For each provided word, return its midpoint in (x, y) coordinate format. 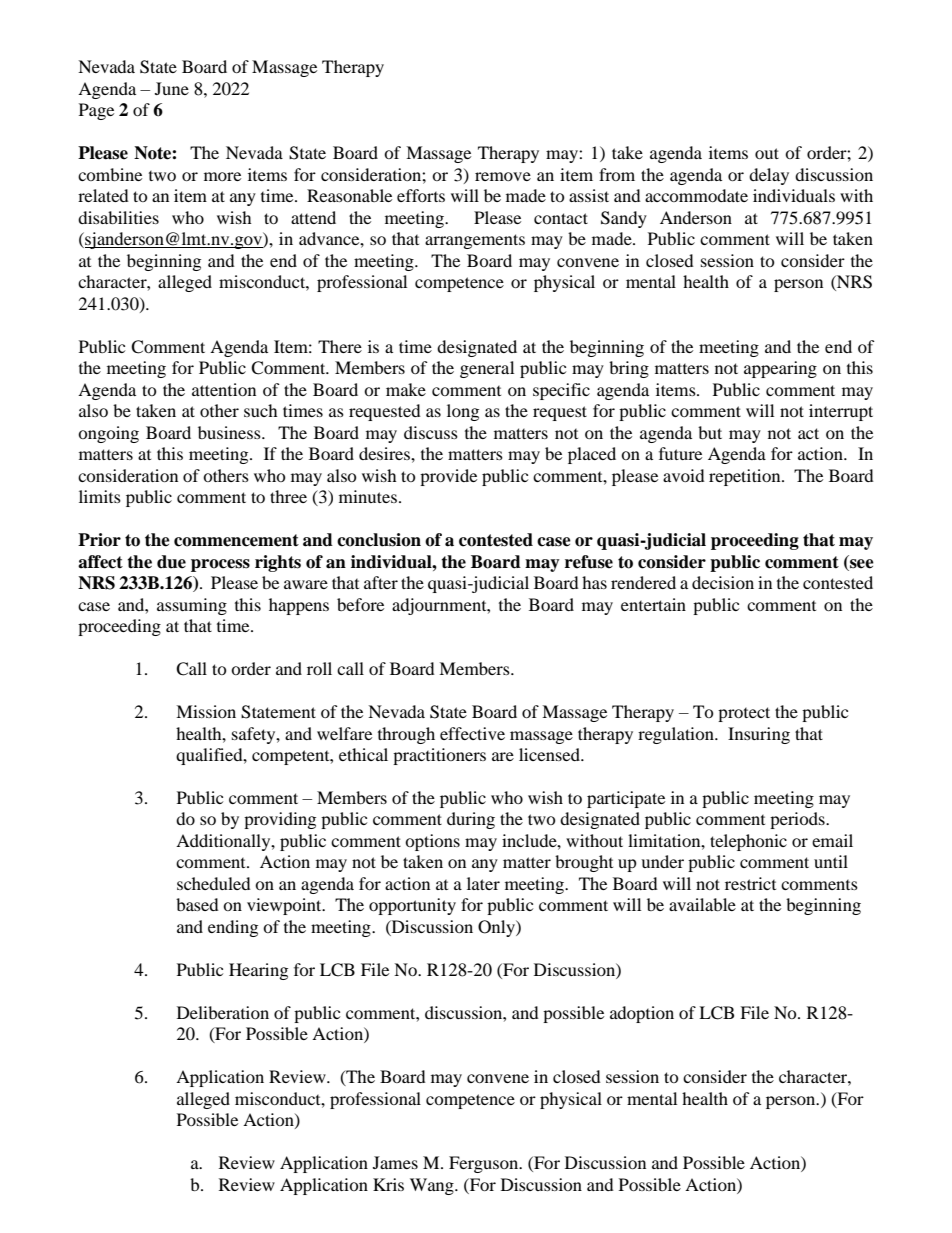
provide (448, 477)
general (487, 369)
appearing (780, 369)
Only (497, 928)
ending (233, 928)
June (172, 88)
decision (723, 582)
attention (224, 389)
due (171, 562)
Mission (206, 711)
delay (769, 176)
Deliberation (223, 1012)
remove (503, 176)
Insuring (759, 735)
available (702, 904)
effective (472, 733)
